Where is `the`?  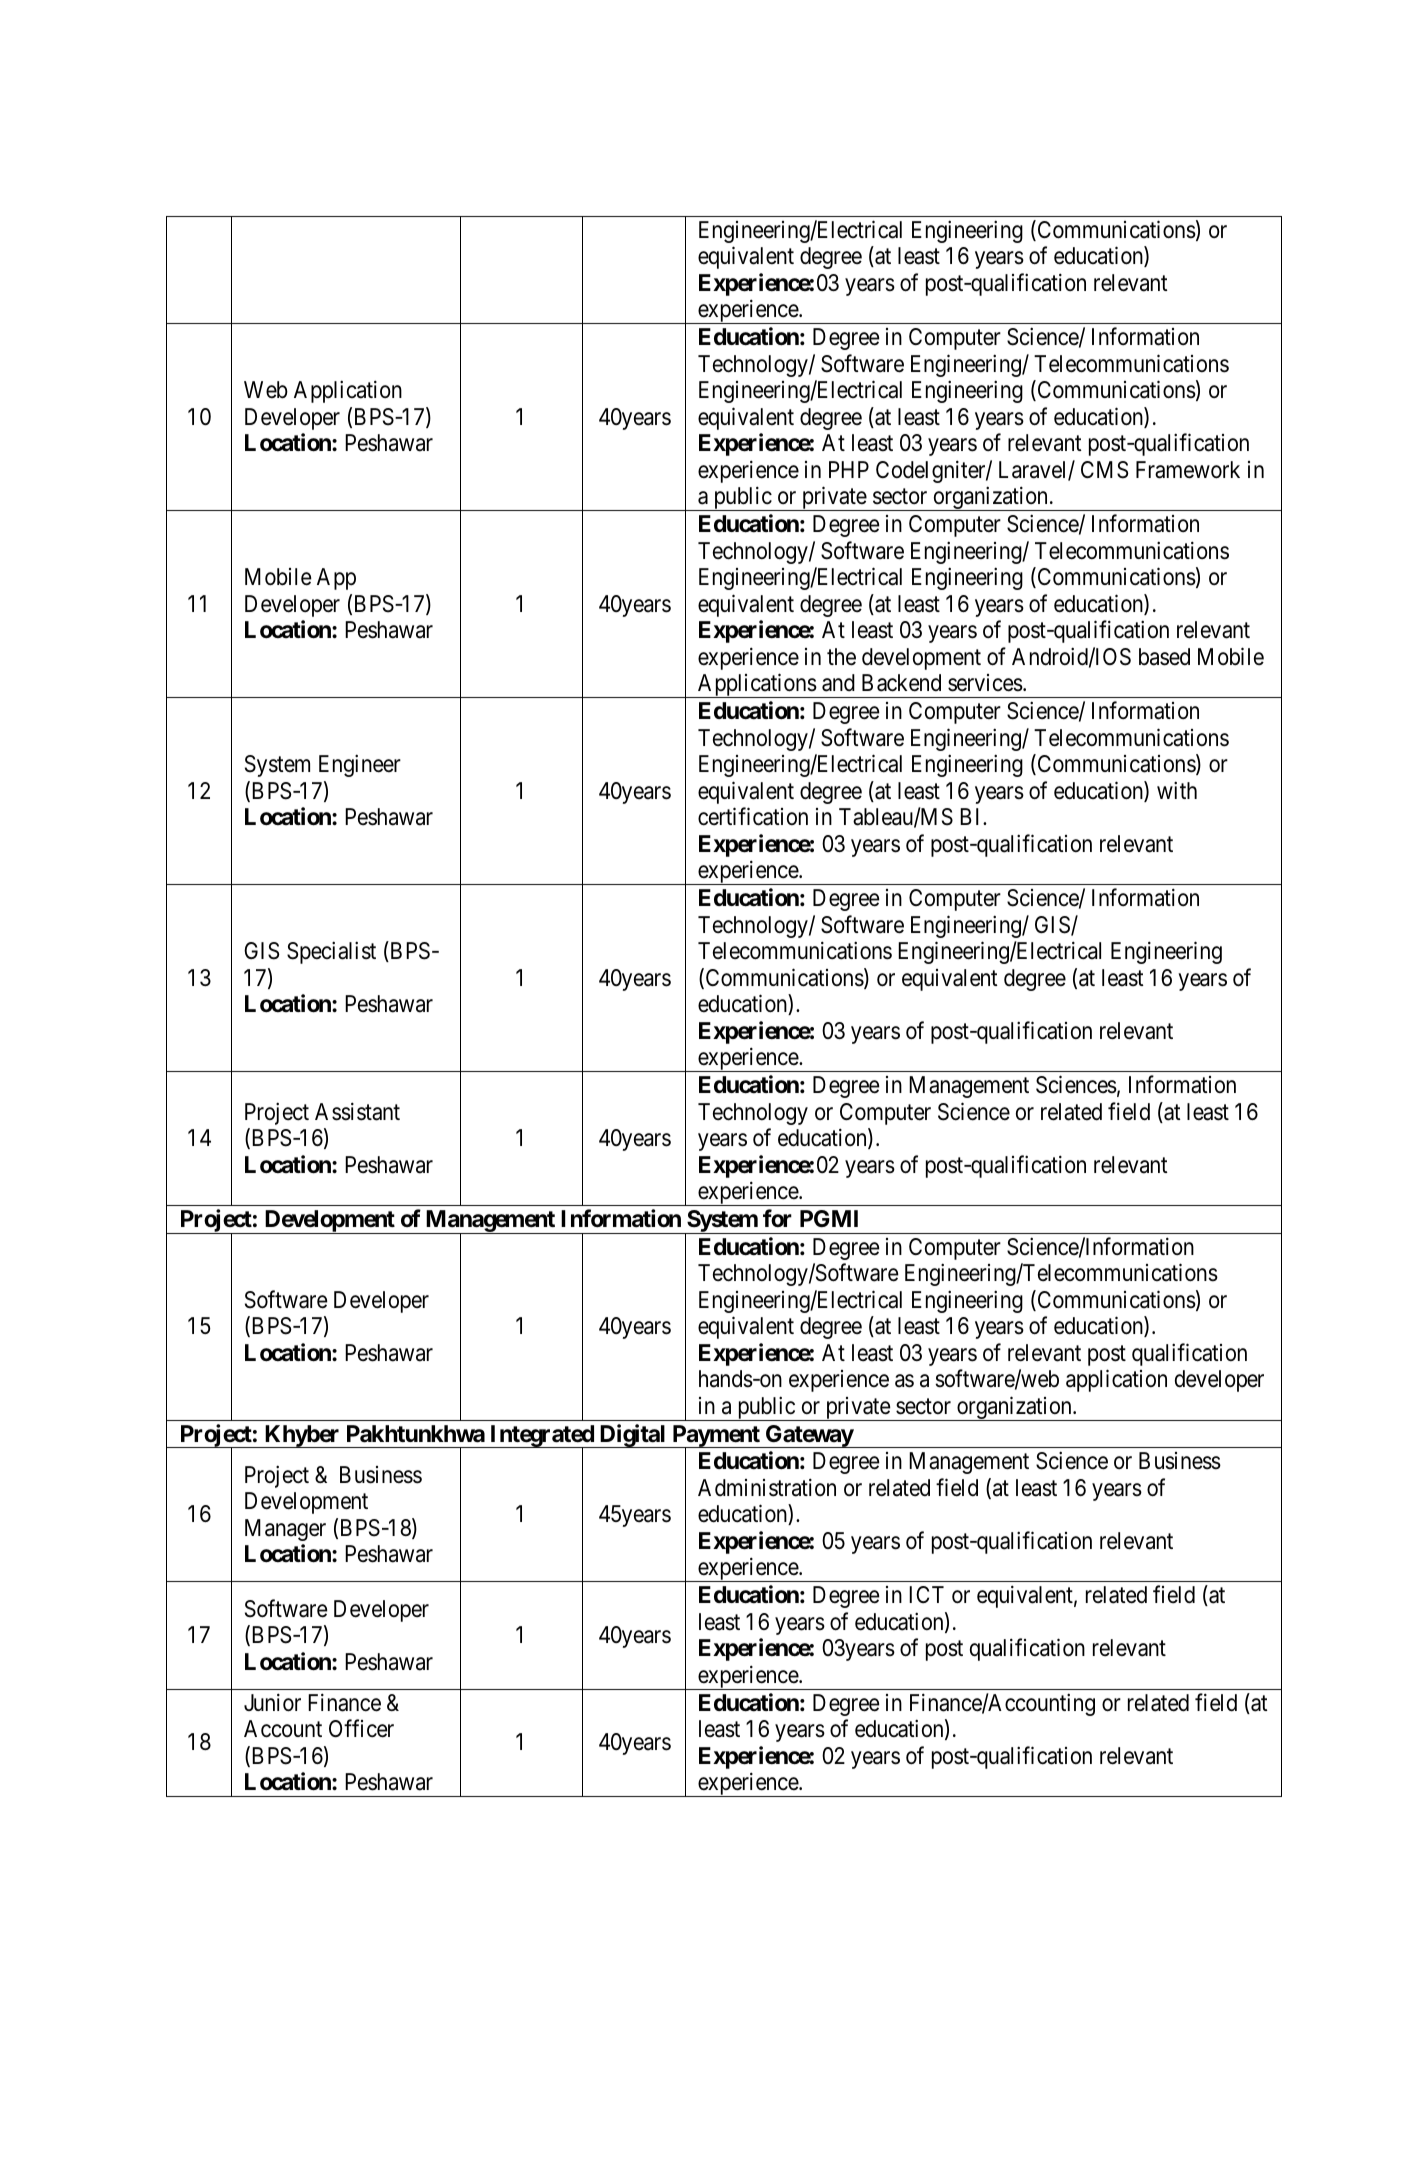
the is located at coordinates (841, 657).
